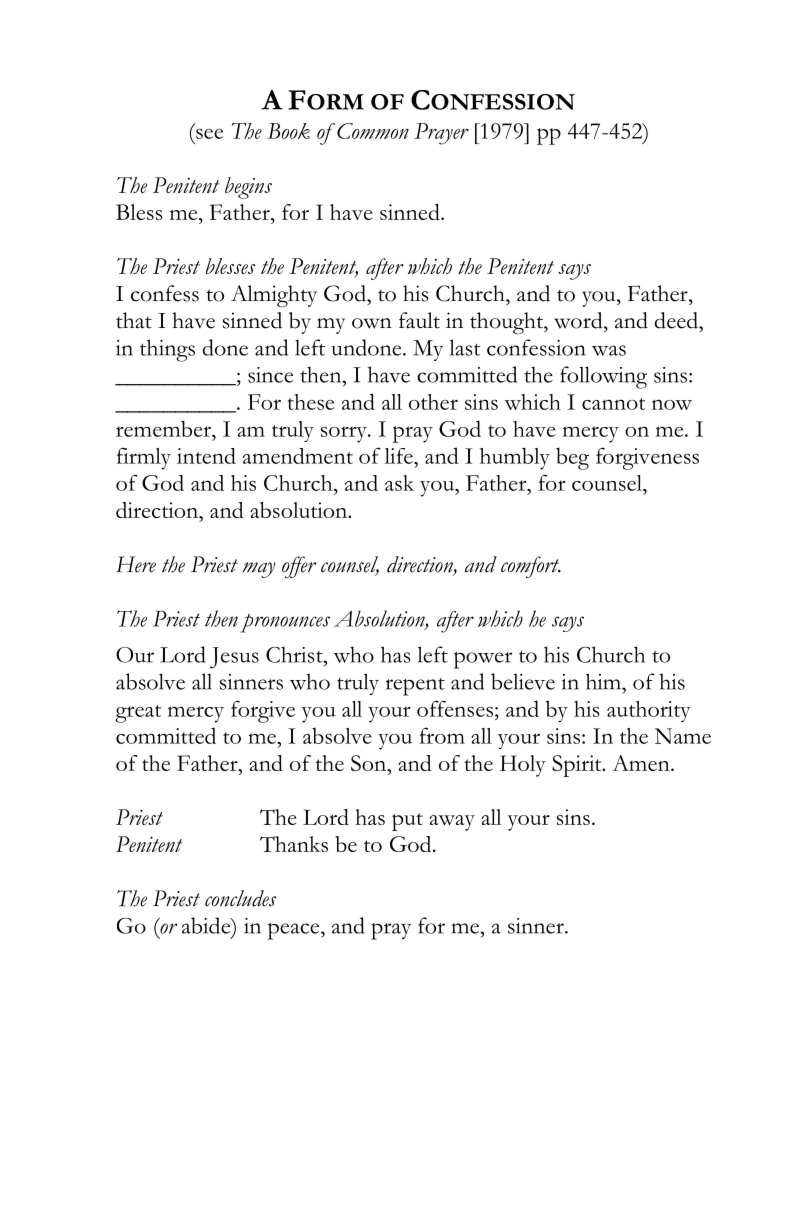  Describe the element at coordinates (649, 711) in the image. I see `authority` at that location.
